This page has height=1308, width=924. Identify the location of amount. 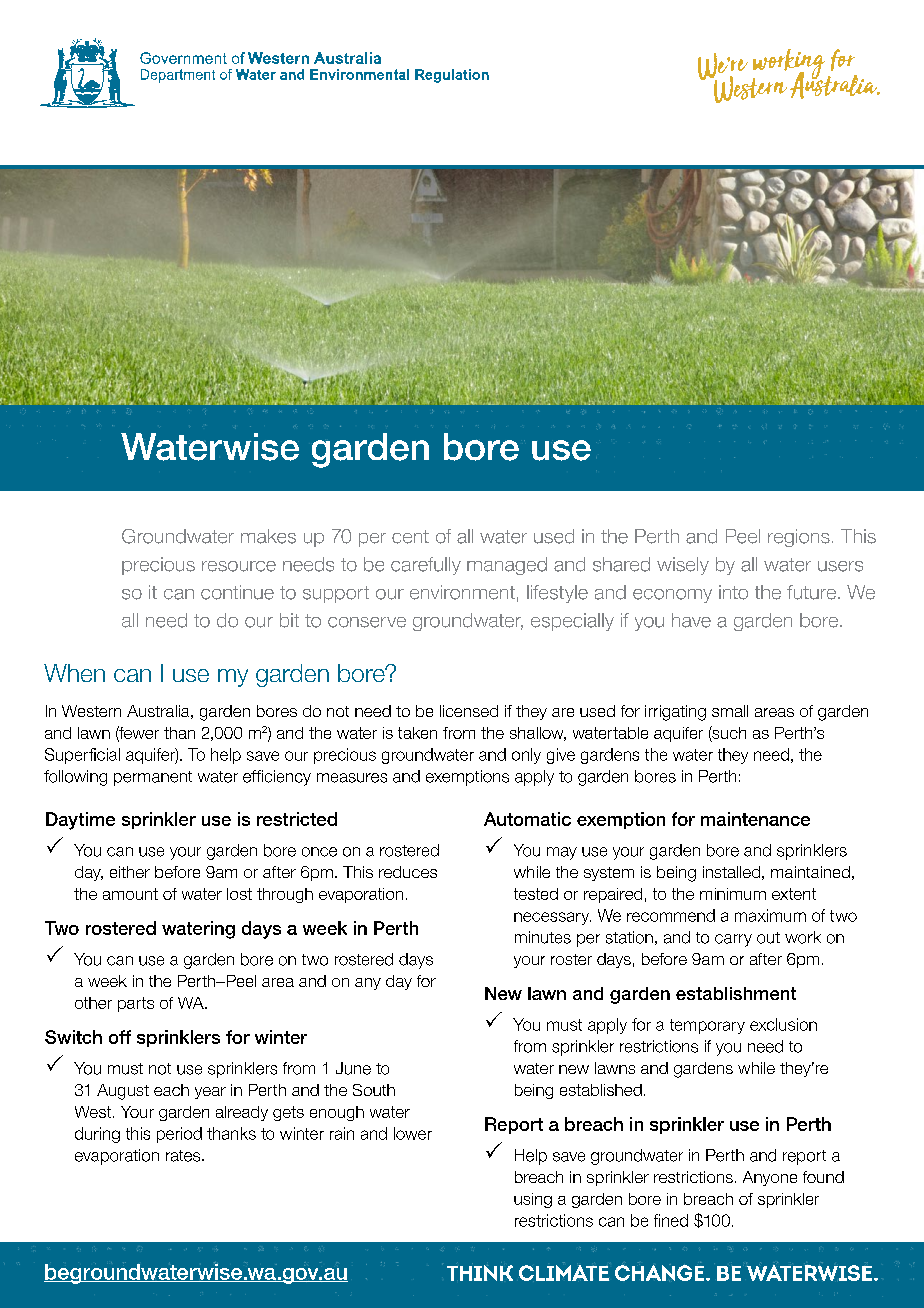
(130, 894).
